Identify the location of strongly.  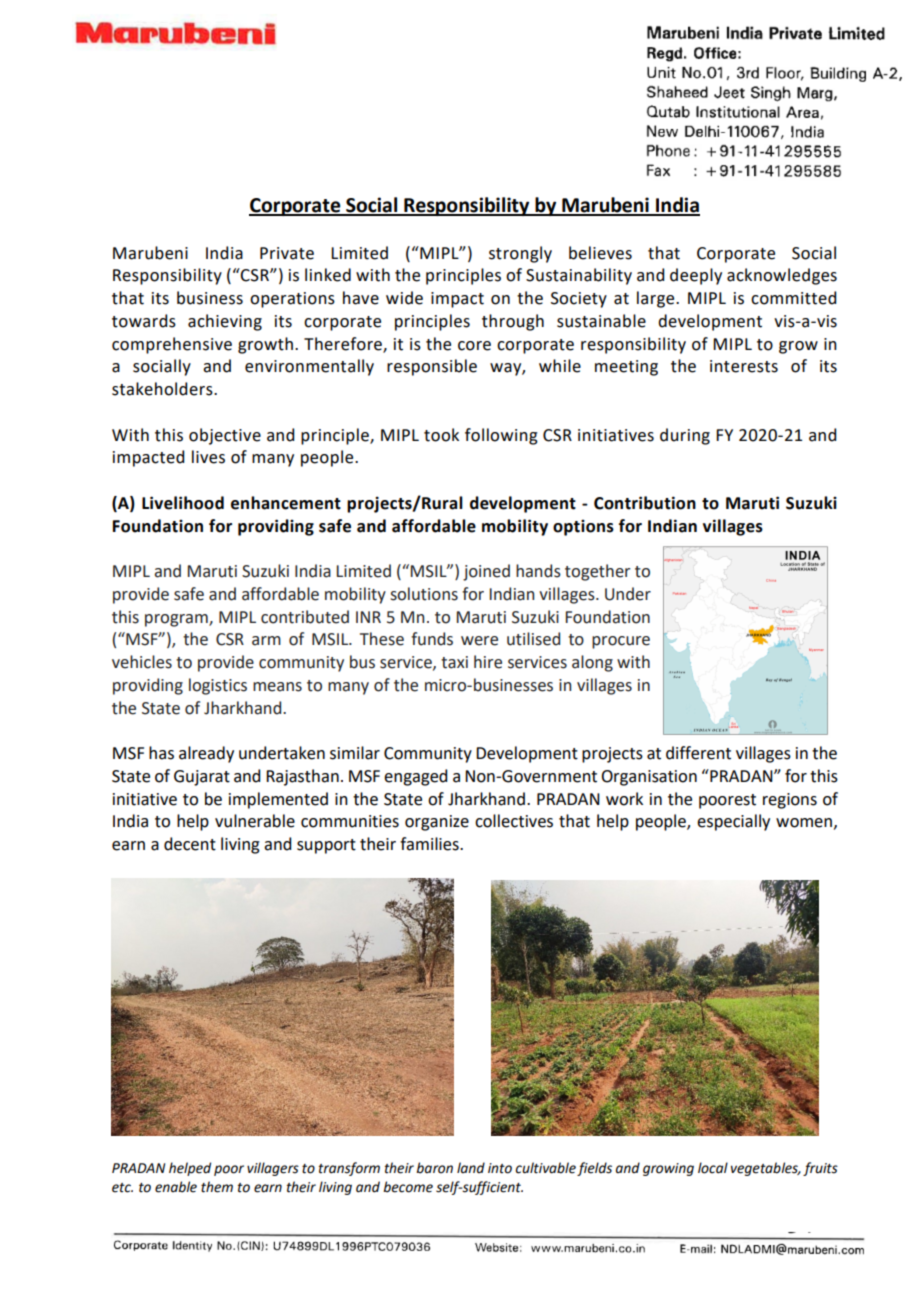
(520, 254).
